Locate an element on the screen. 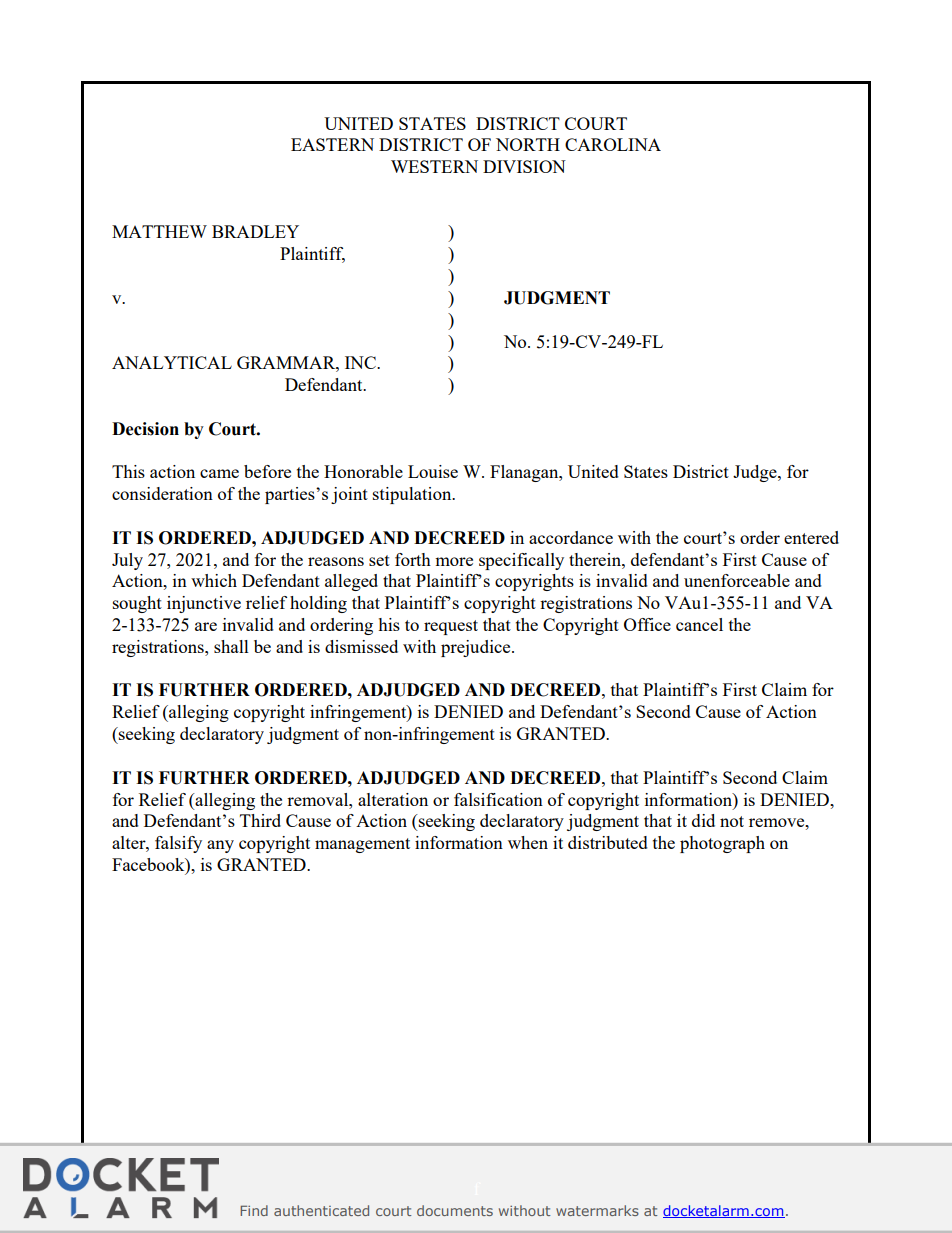  watermarks is located at coordinates (597, 1210).
